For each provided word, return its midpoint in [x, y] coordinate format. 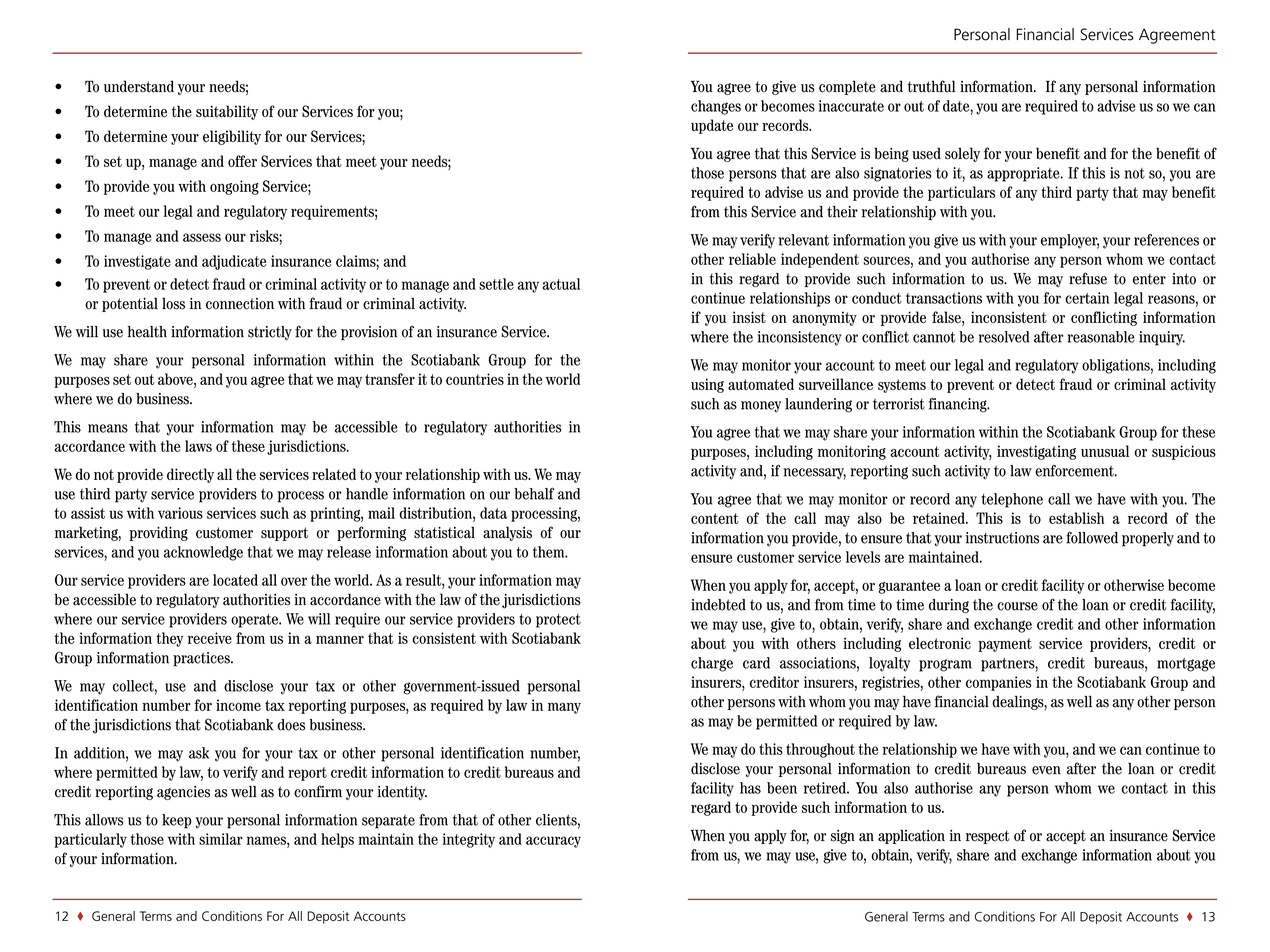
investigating [1036, 452]
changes [716, 107]
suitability [227, 112]
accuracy [553, 842]
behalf [534, 493]
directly [190, 475]
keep [177, 821]
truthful [931, 86]
